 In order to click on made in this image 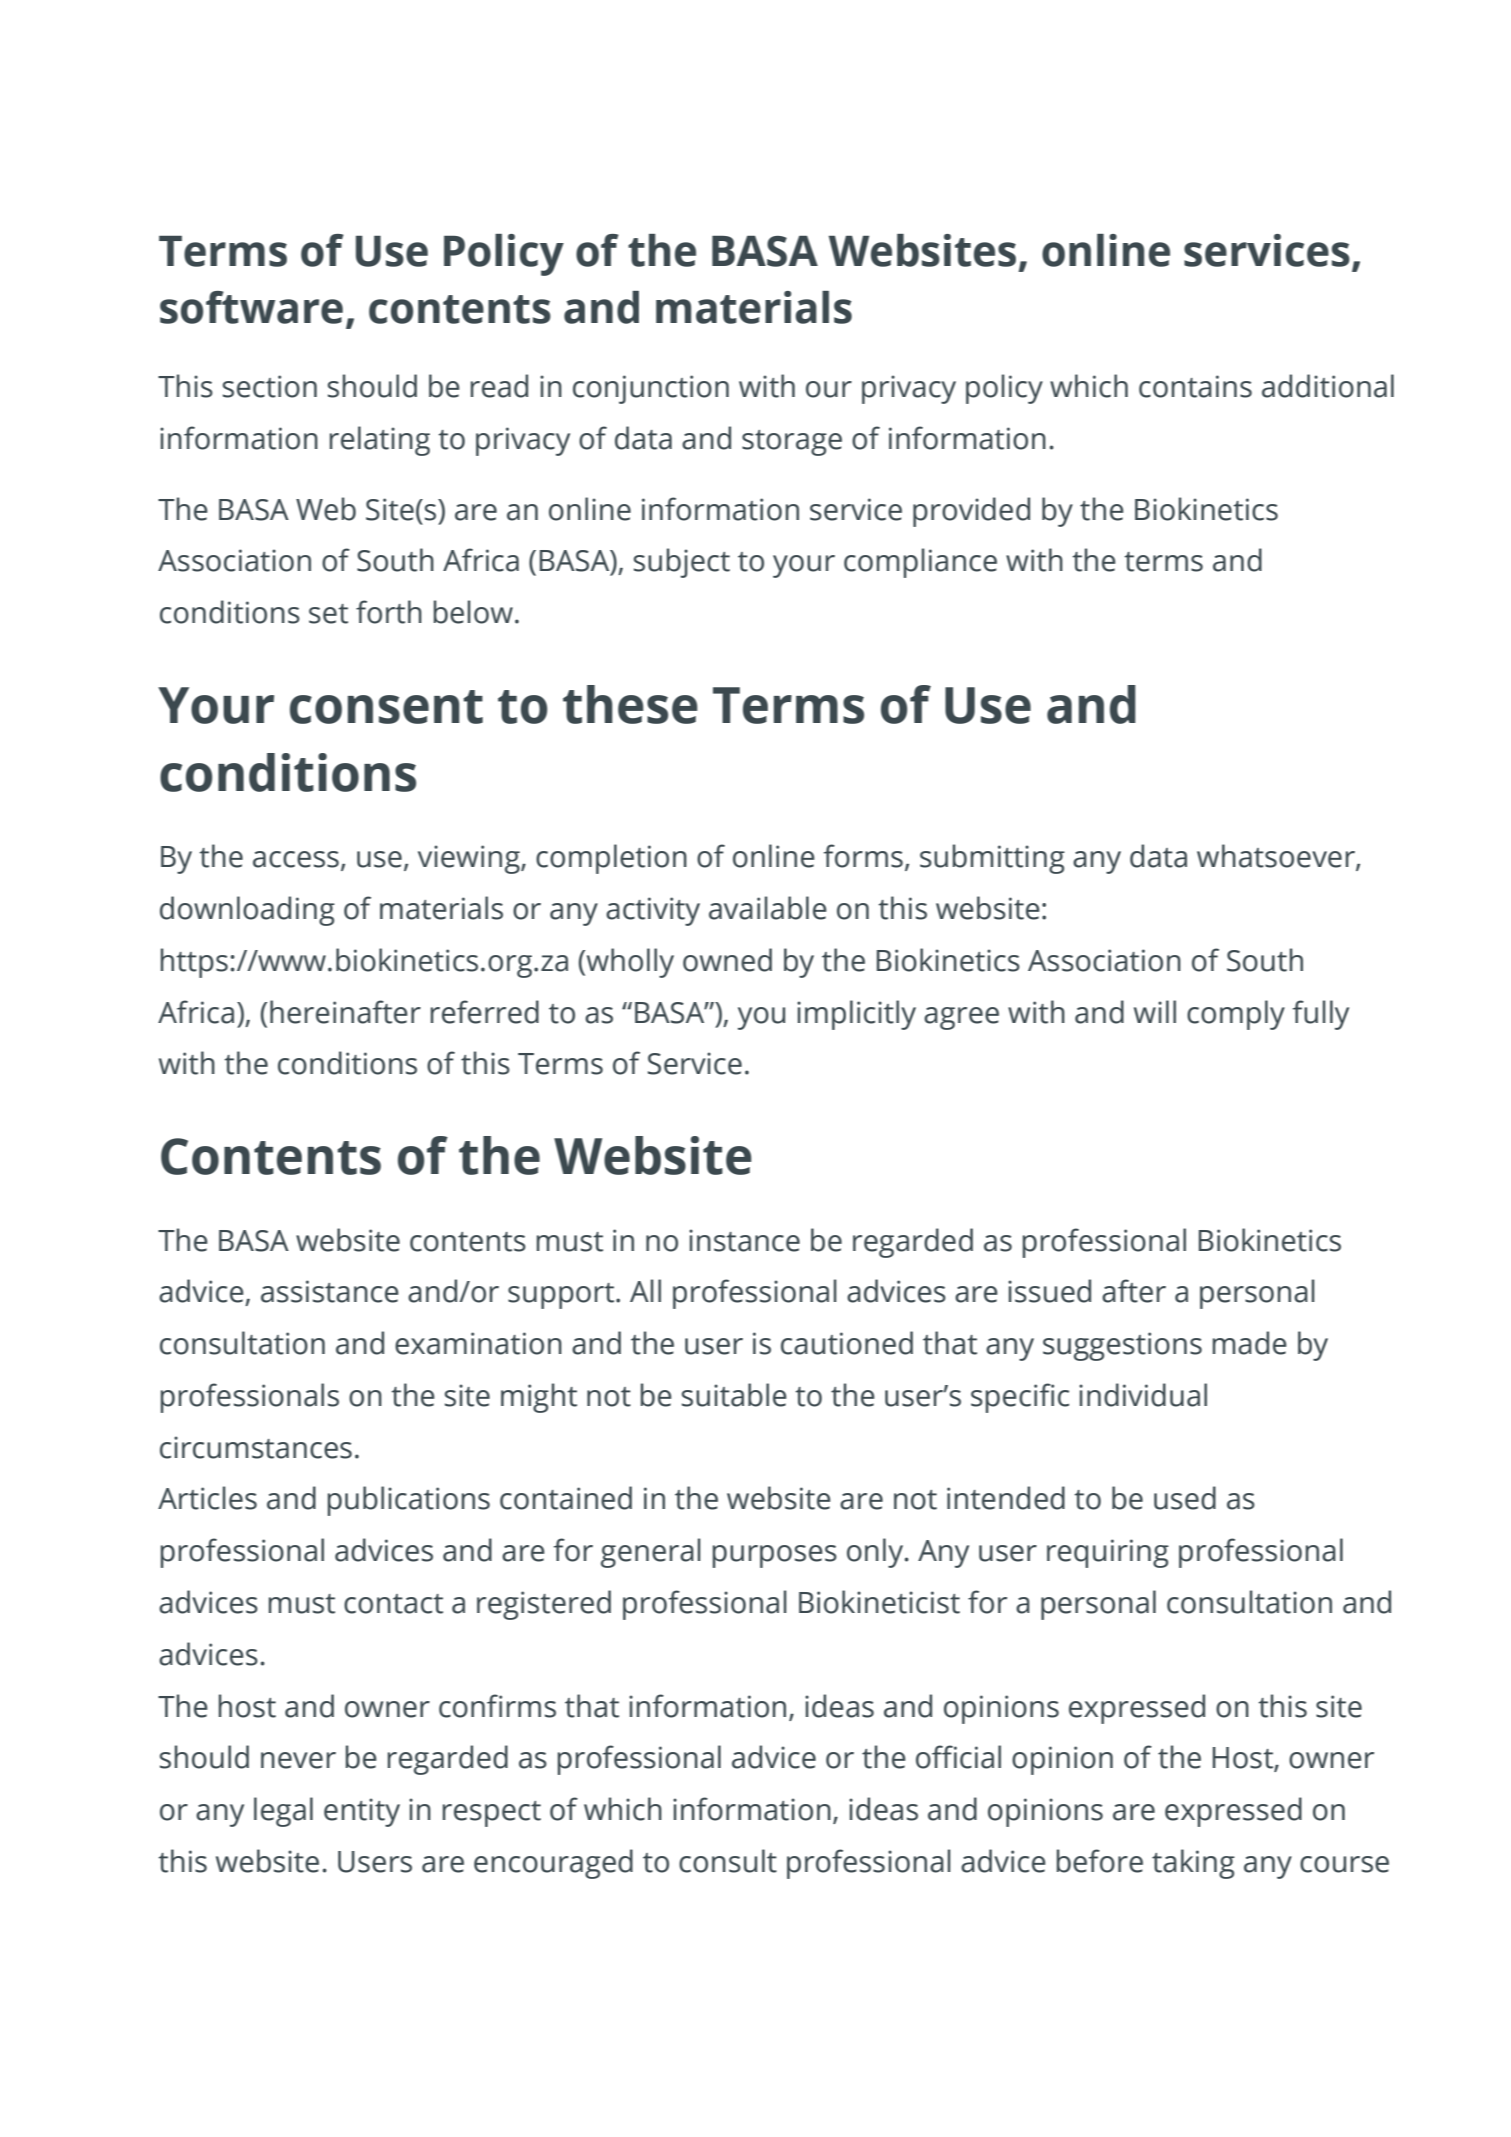, I will do `click(1250, 1343)`.
